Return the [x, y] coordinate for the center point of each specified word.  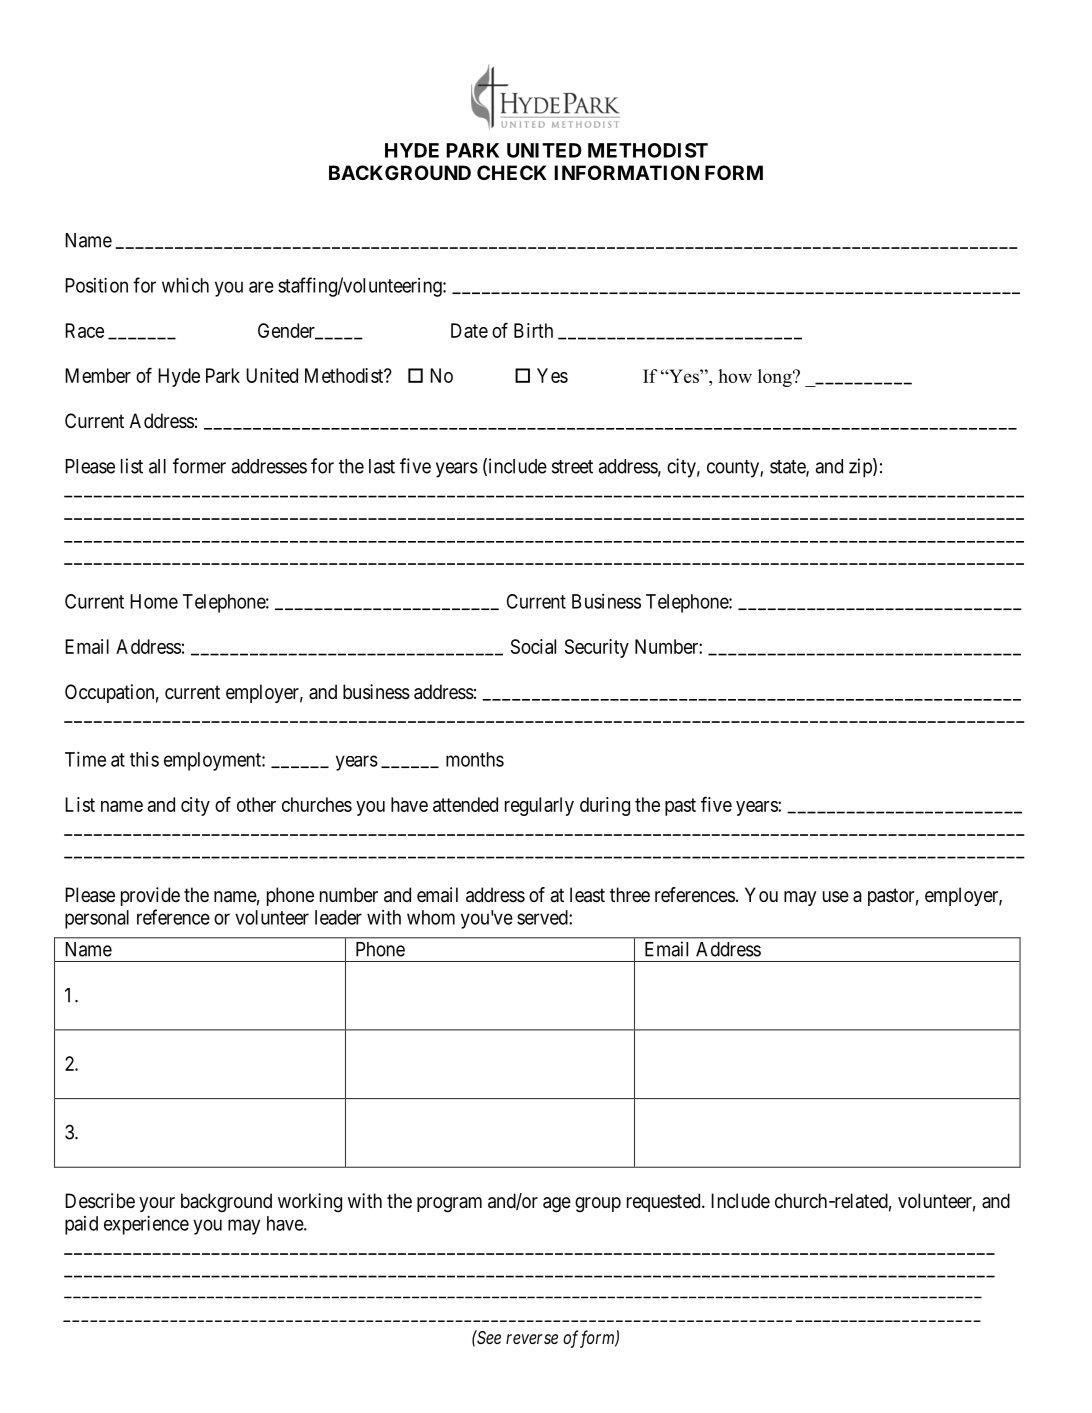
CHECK [512, 172]
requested [665, 1202]
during [605, 806]
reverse [532, 1339]
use [836, 897]
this [144, 759]
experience [146, 1225]
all [157, 466]
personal [97, 919]
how [735, 376]
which [185, 285]
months [475, 759]
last [382, 466]
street [572, 467]
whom [431, 917]
